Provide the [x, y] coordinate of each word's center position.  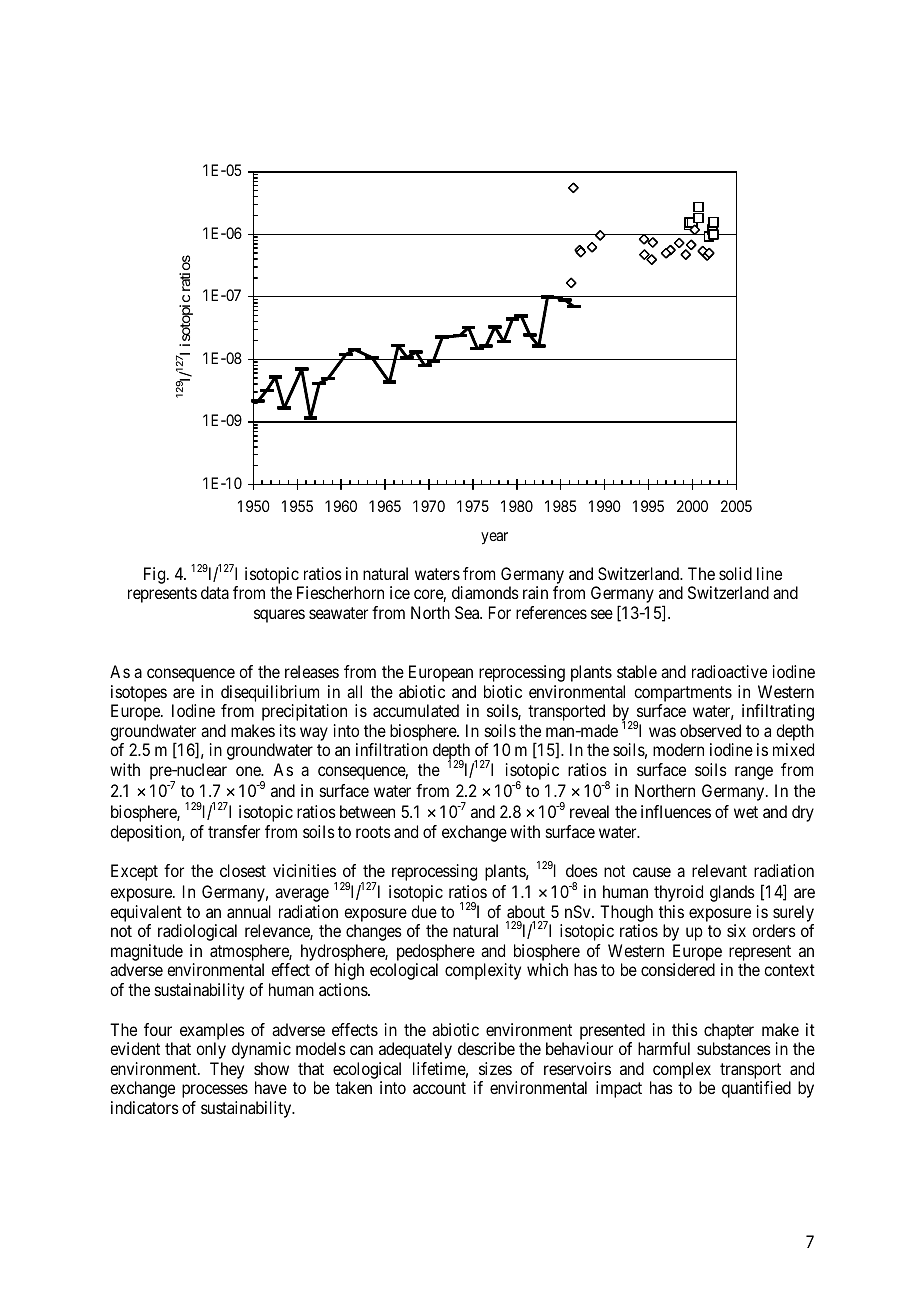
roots [373, 832]
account [439, 1088]
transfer [234, 831]
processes [215, 1091]
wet [746, 812]
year [494, 538]
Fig [156, 575]
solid [735, 573]
